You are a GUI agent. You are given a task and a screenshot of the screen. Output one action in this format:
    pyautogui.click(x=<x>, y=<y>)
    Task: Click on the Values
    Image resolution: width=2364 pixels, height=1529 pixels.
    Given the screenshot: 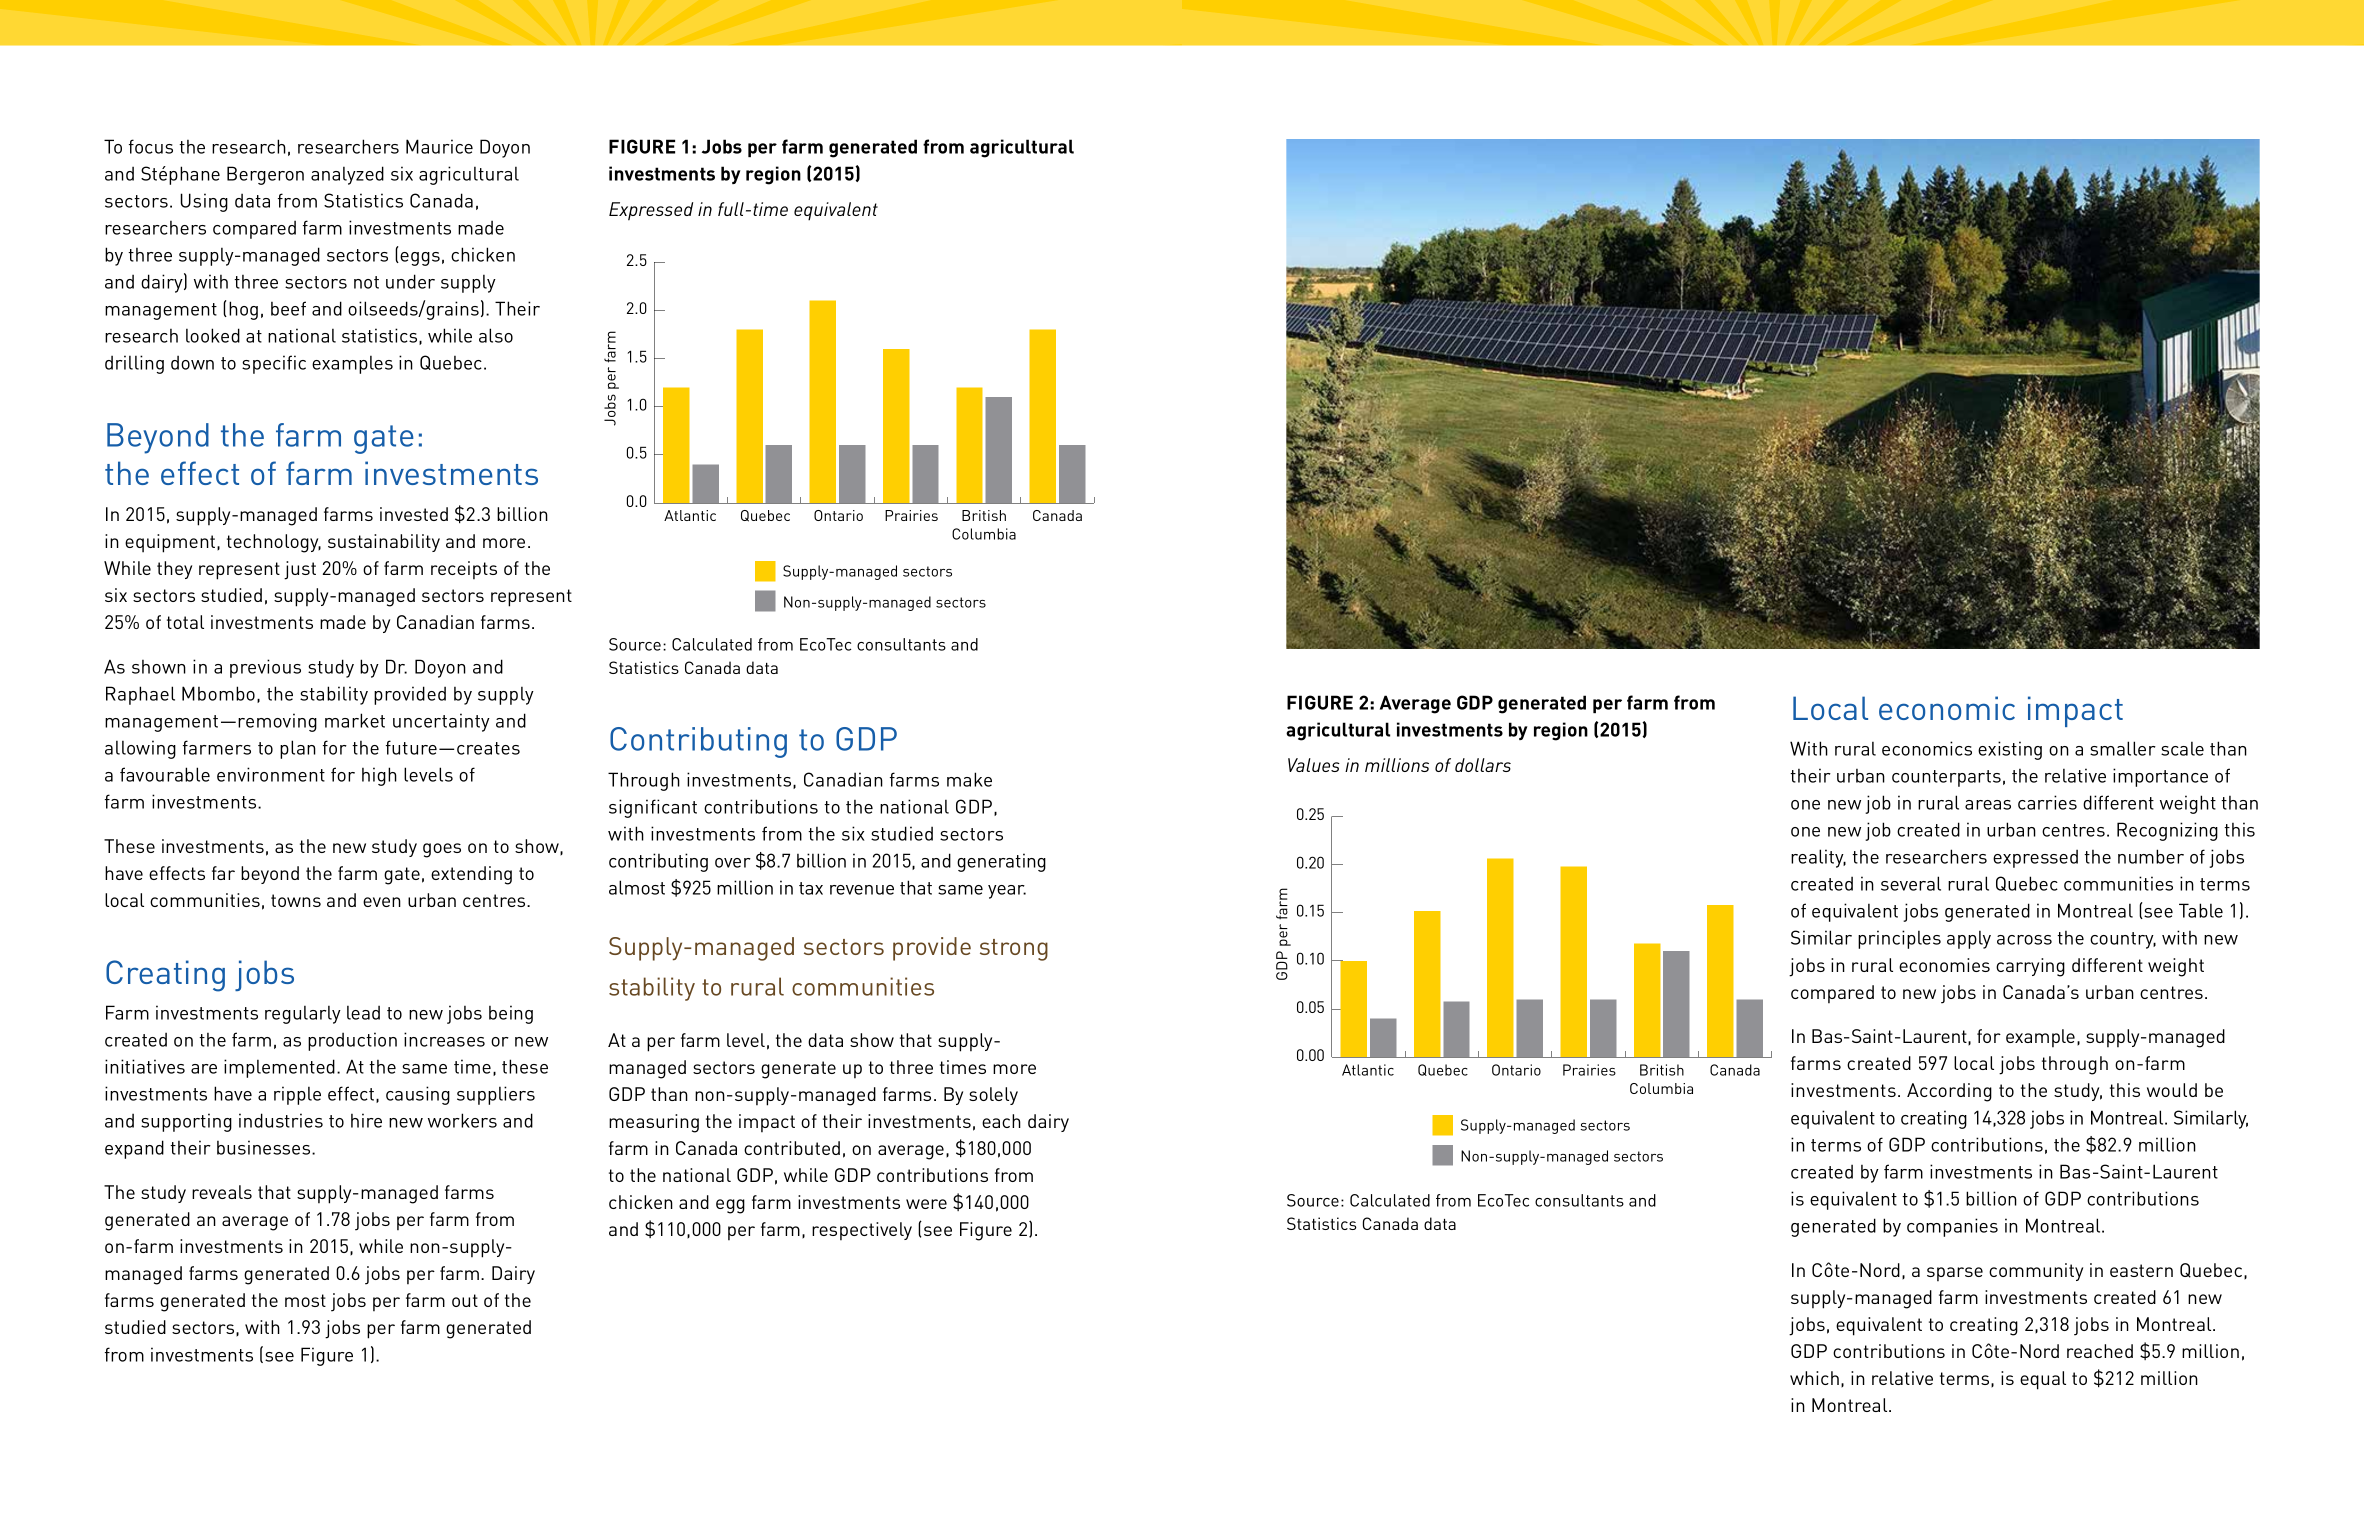 What is the action you would take?
    pyautogui.click(x=1314, y=765)
